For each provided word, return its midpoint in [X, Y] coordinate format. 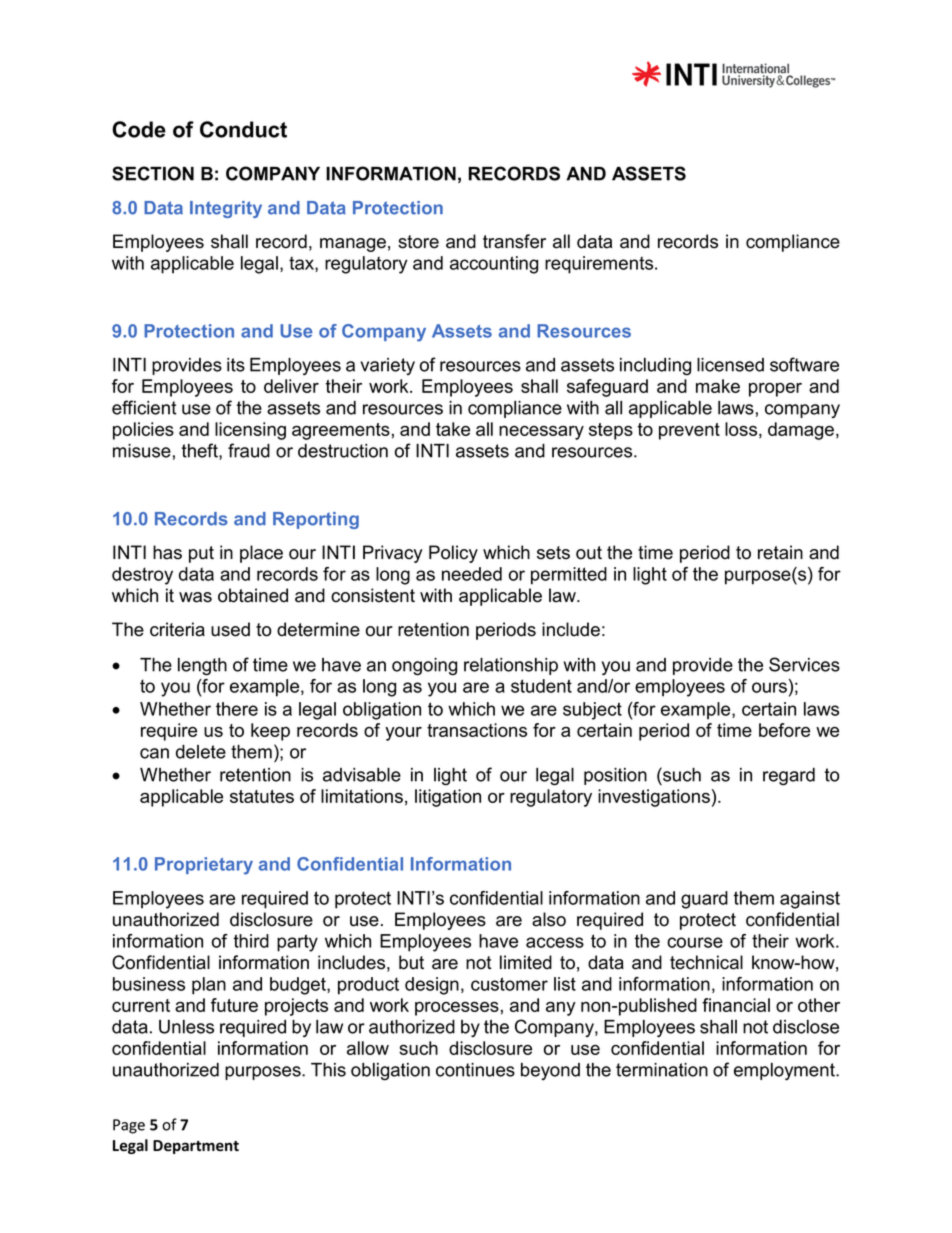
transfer [514, 241]
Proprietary [204, 866]
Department [196, 1147]
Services [804, 664]
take [453, 429]
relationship [511, 666]
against [810, 900]
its [236, 365]
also [549, 919]
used [230, 629]
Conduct [243, 129]
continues [475, 1070]
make [718, 386]
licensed [730, 365]
